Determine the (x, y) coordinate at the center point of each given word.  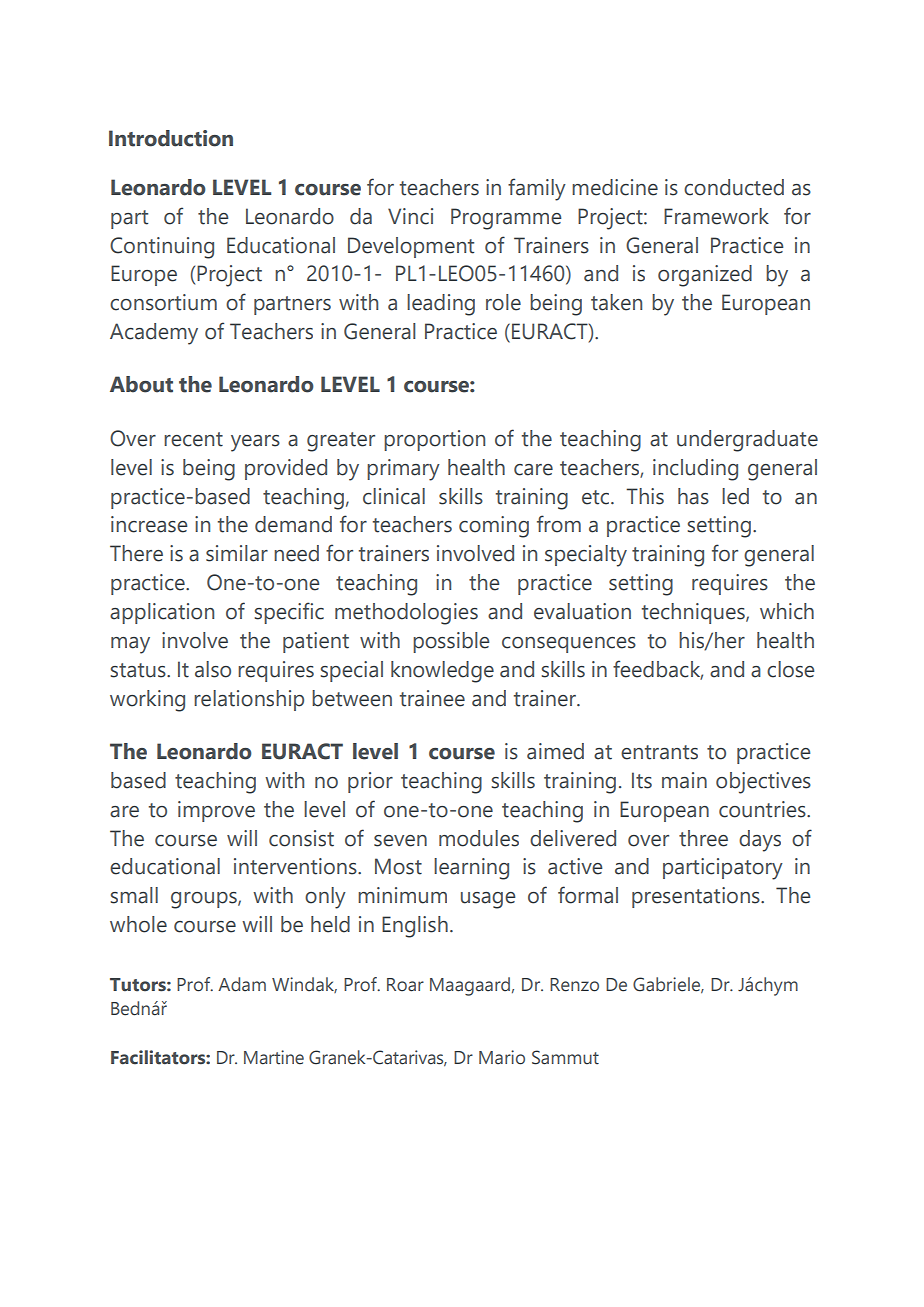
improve (216, 811)
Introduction (171, 138)
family (537, 189)
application (162, 613)
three (703, 838)
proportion (434, 440)
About (141, 384)
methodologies (406, 614)
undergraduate (747, 441)
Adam (242, 984)
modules (479, 838)
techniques (694, 613)
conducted (734, 187)
